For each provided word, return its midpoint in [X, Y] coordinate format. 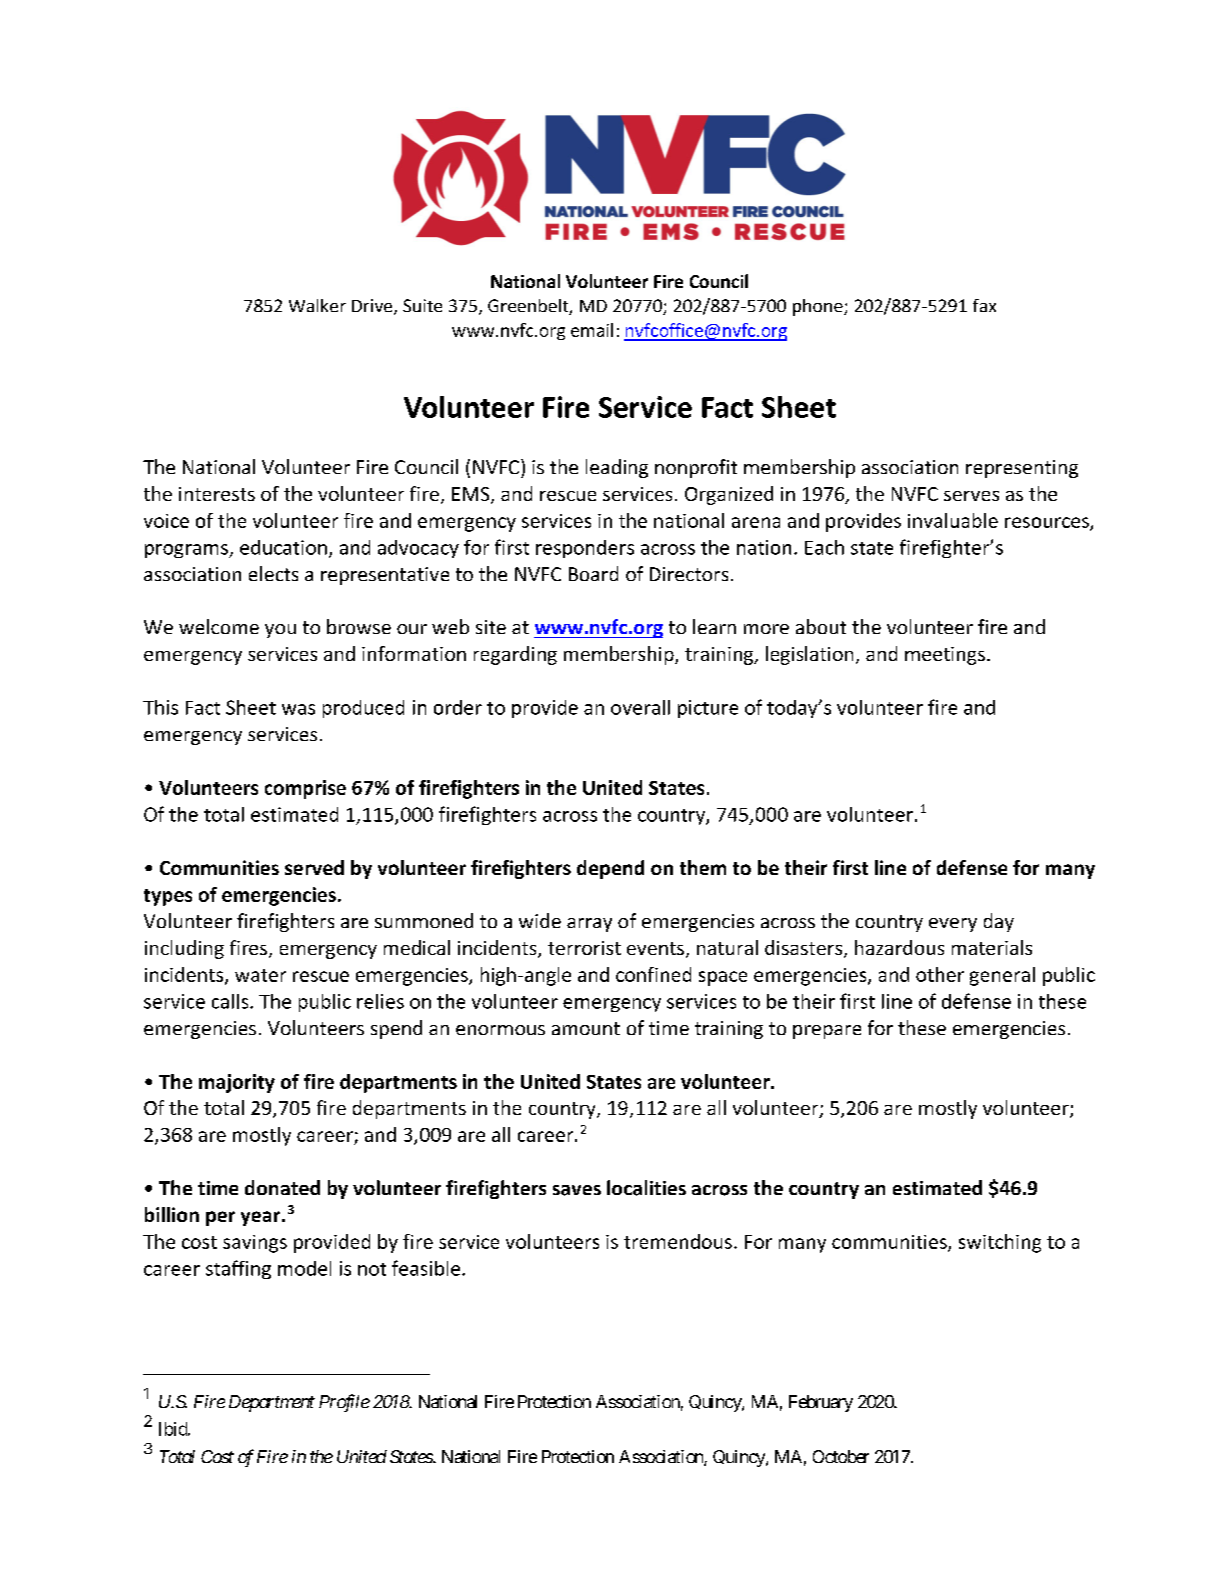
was [298, 709]
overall [640, 707]
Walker [317, 305]
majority [237, 1083]
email [592, 330]
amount [586, 1028]
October [841, 1456]
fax [984, 305]
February [821, 1403]
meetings [945, 656]
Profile [344, 1403]
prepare [827, 1032]
